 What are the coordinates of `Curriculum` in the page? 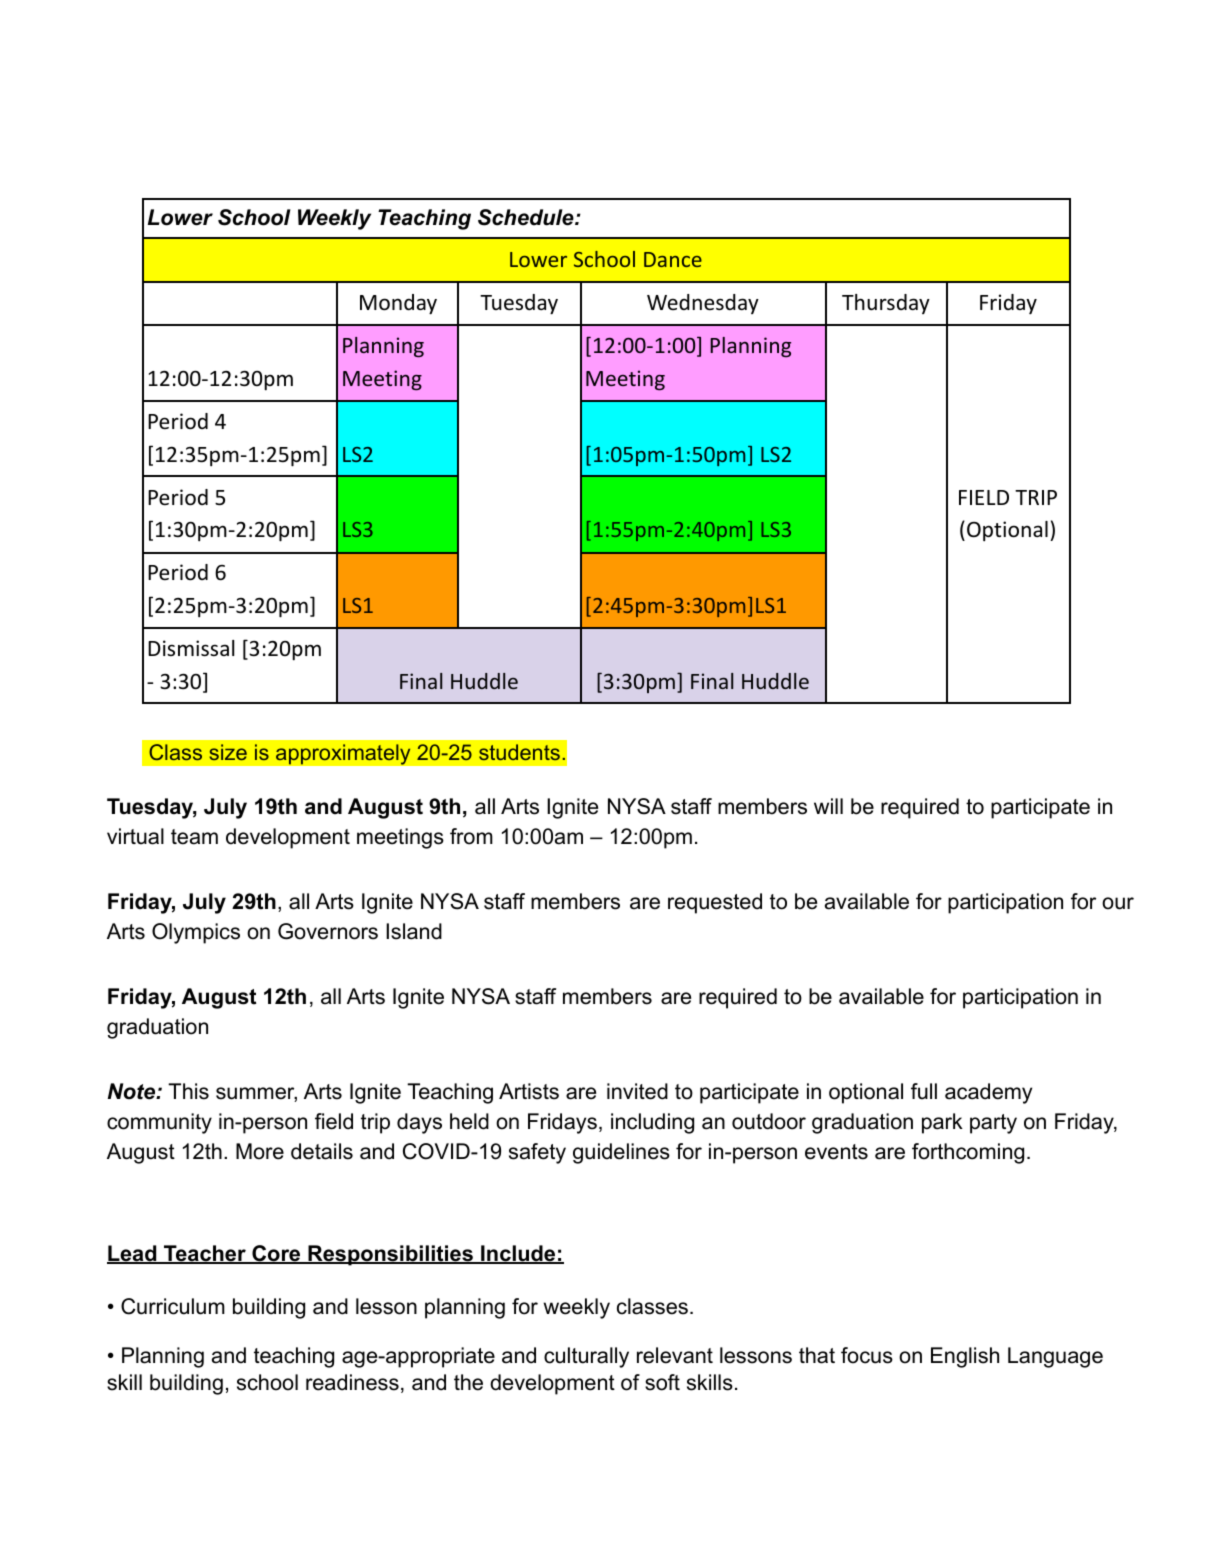 It's located at (173, 1306).
